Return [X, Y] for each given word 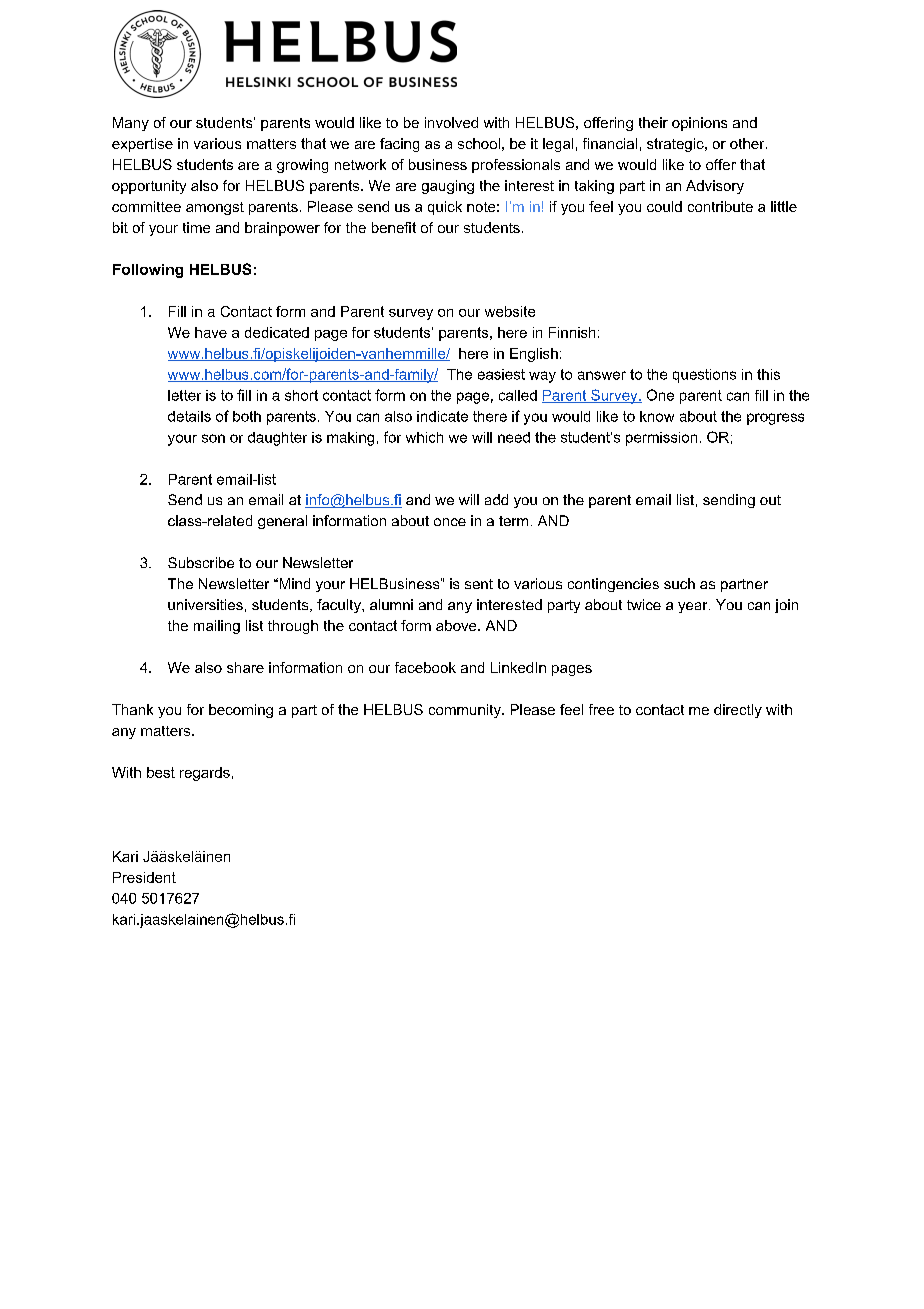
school [479, 143]
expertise [142, 145]
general [282, 522]
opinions [699, 124]
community [466, 711]
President [144, 877]
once [450, 522]
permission [661, 439]
